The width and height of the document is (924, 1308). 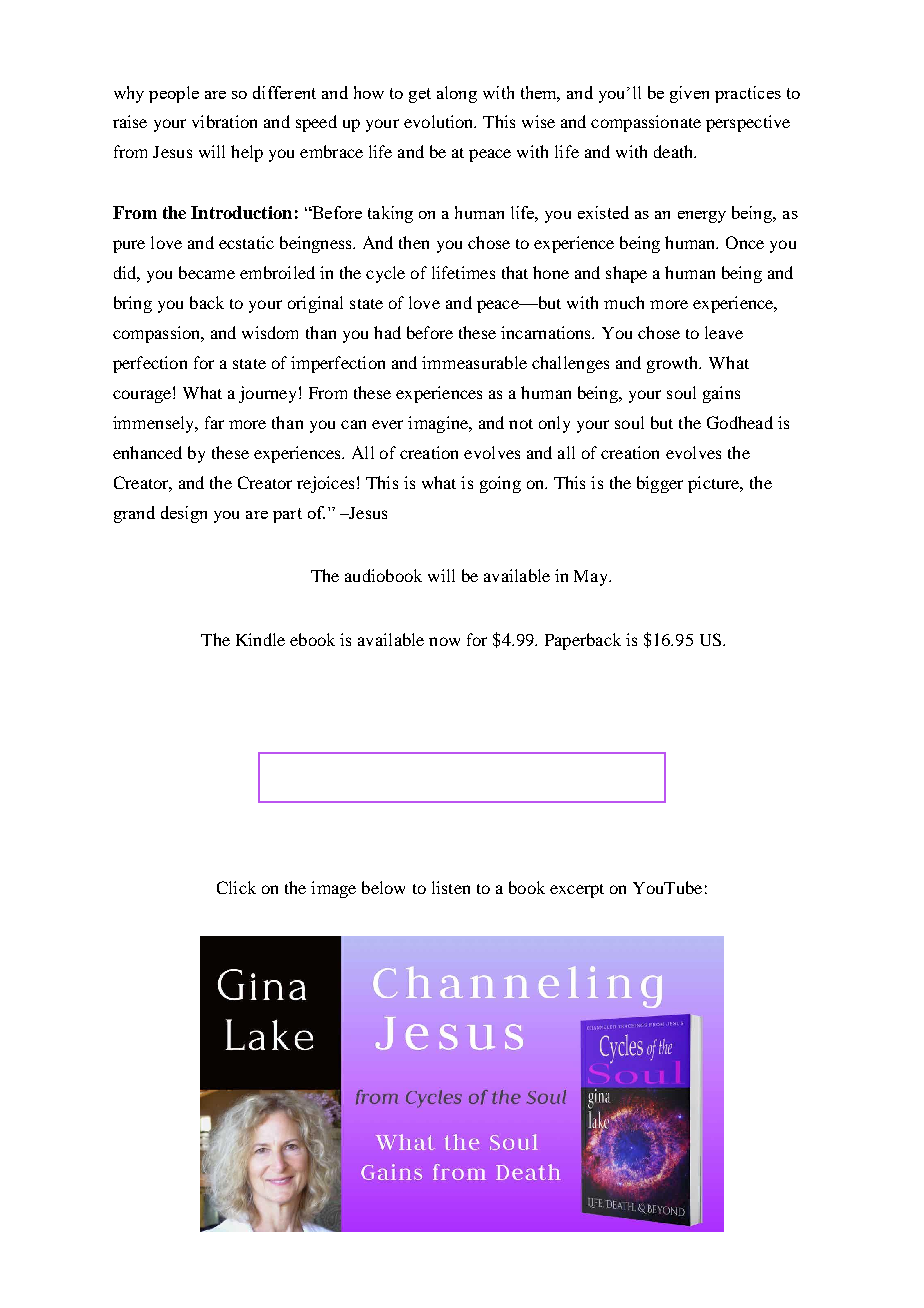 I want to click on going, so click(x=500, y=484).
